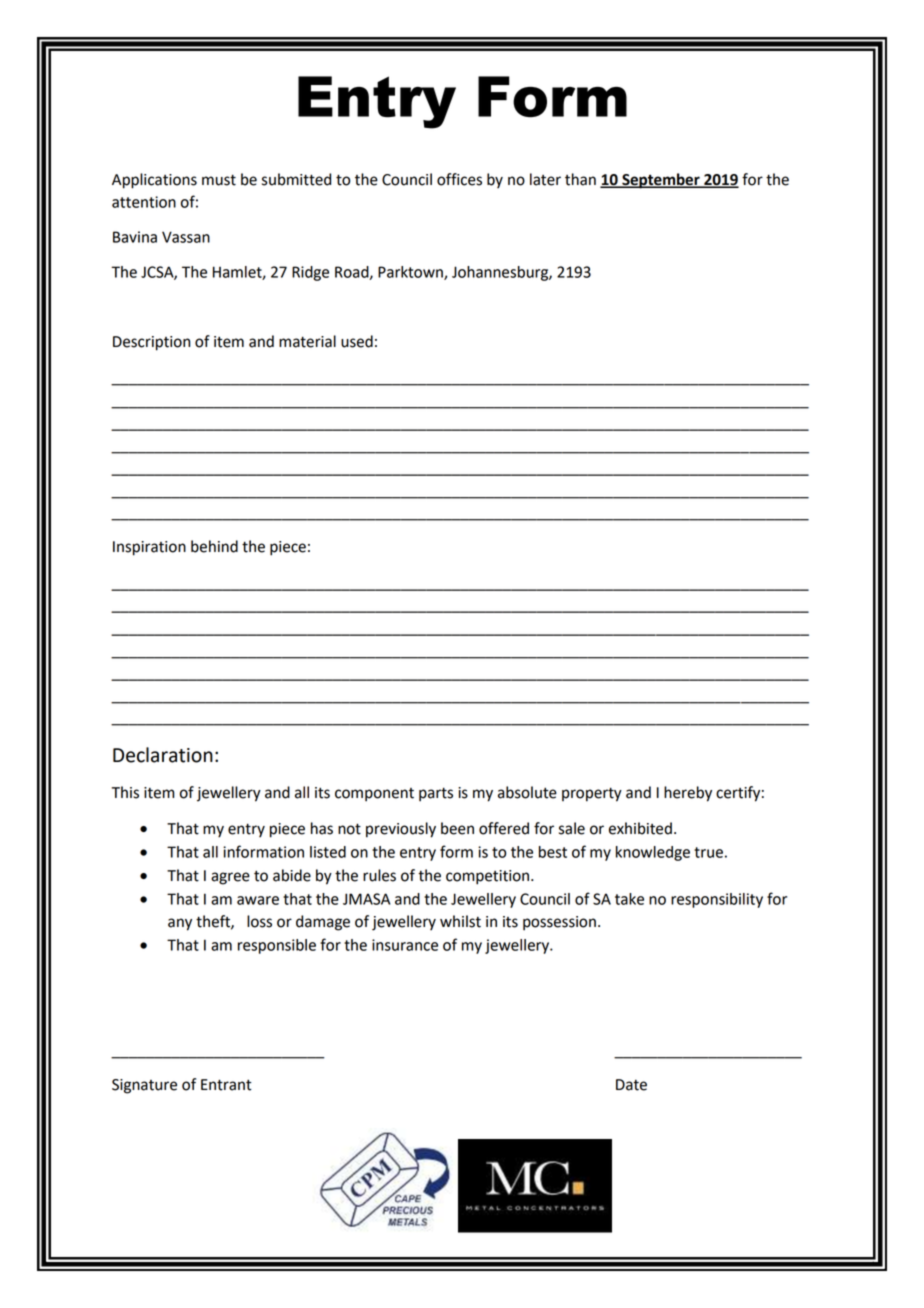 This screenshot has width=924, height=1308. What do you see at coordinates (226, 1085) in the screenshot?
I see `Entrant` at bounding box center [226, 1085].
